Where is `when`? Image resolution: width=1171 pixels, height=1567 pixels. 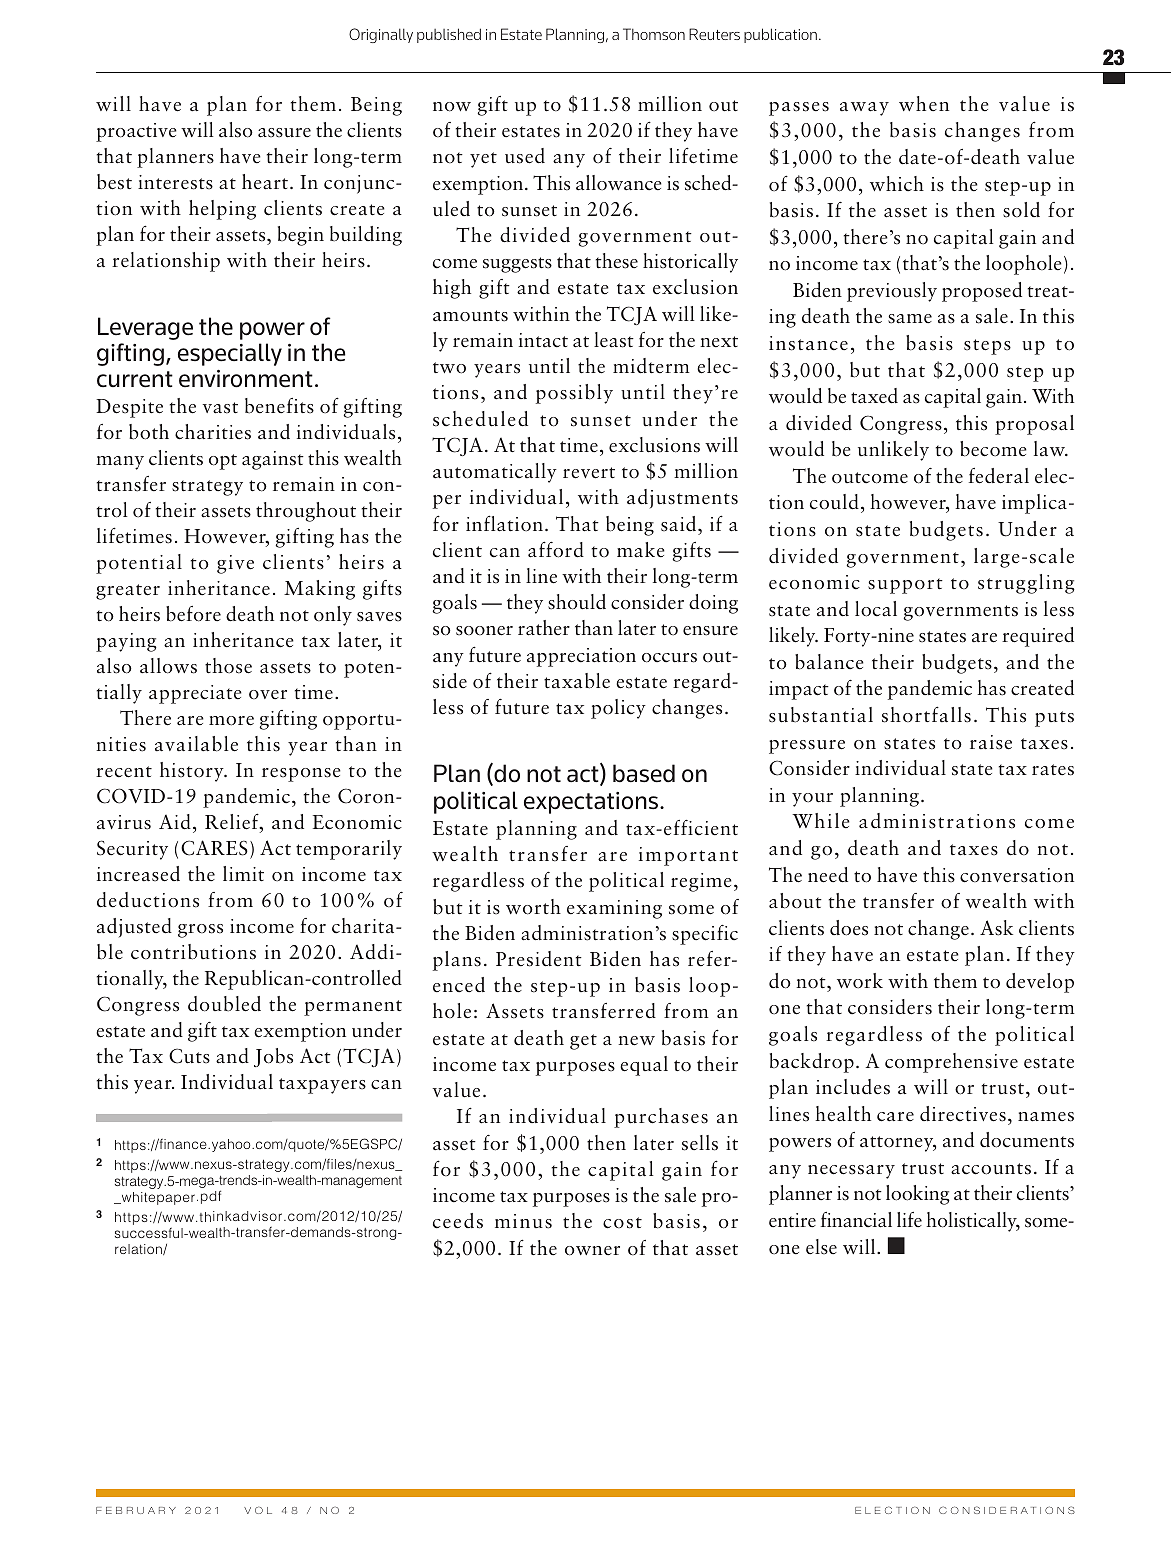 when is located at coordinates (924, 103).
